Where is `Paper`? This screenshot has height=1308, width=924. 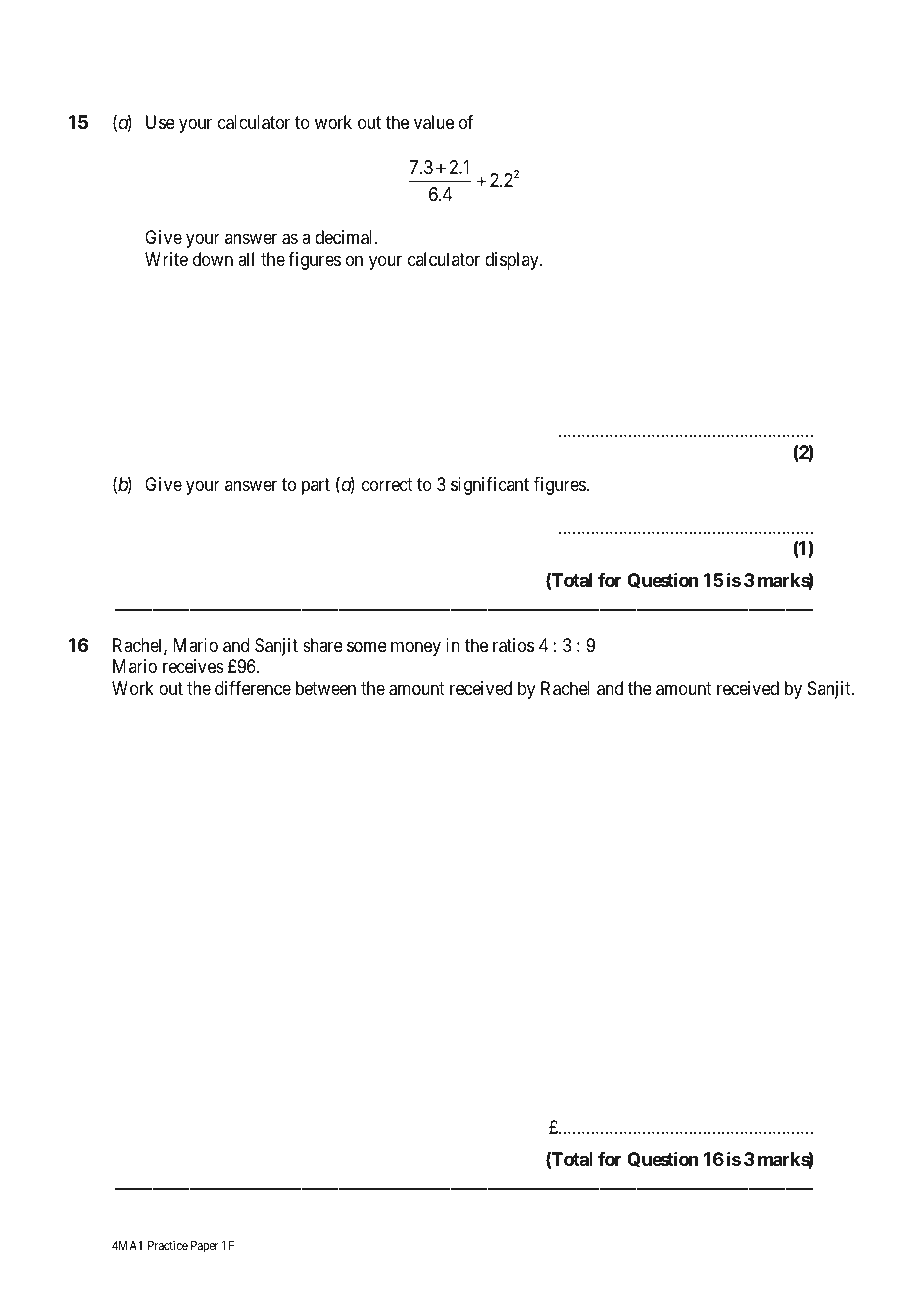 Paper is located at coordinates (204, 1247).
